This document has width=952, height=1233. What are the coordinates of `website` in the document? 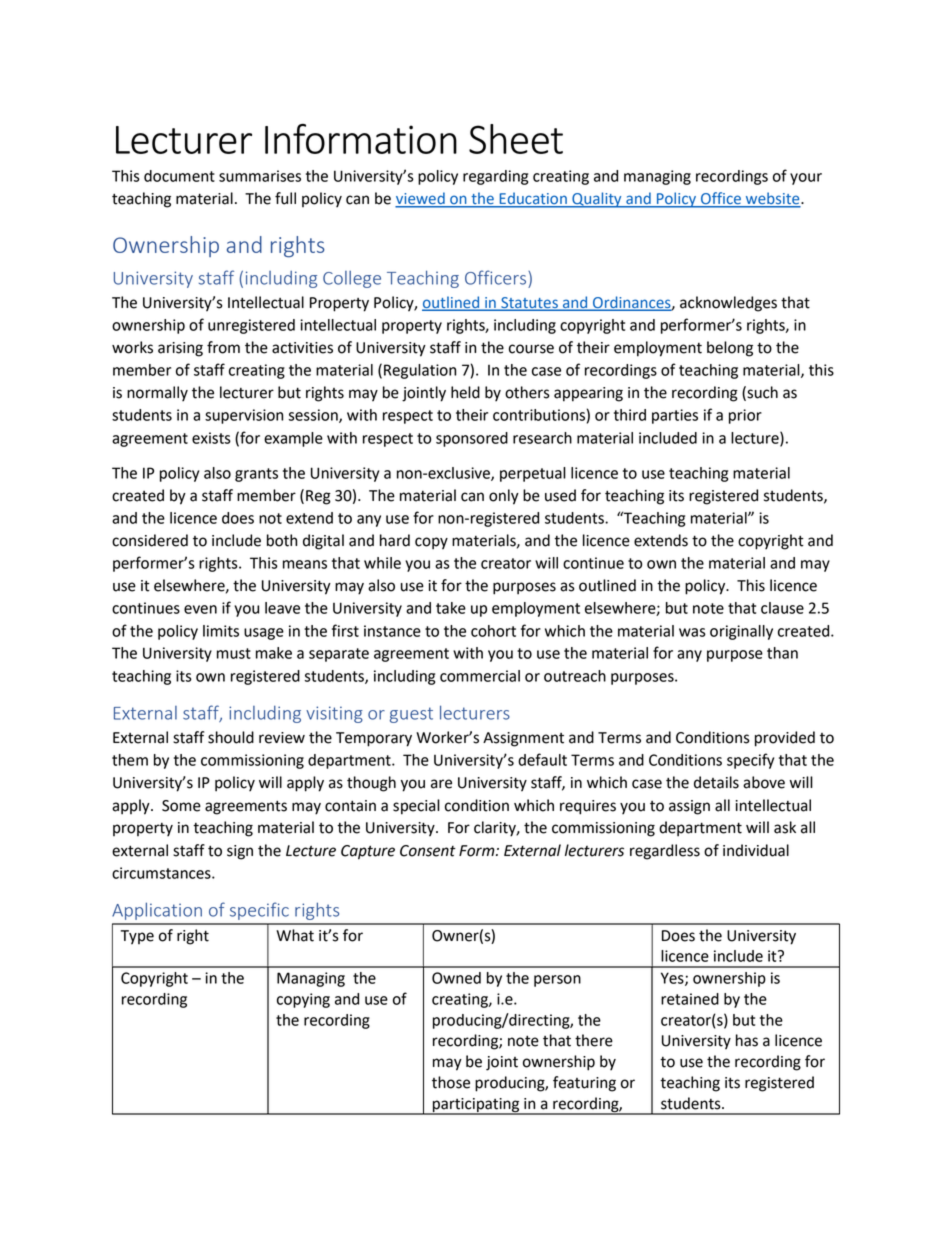 It's located at (772, 199).
